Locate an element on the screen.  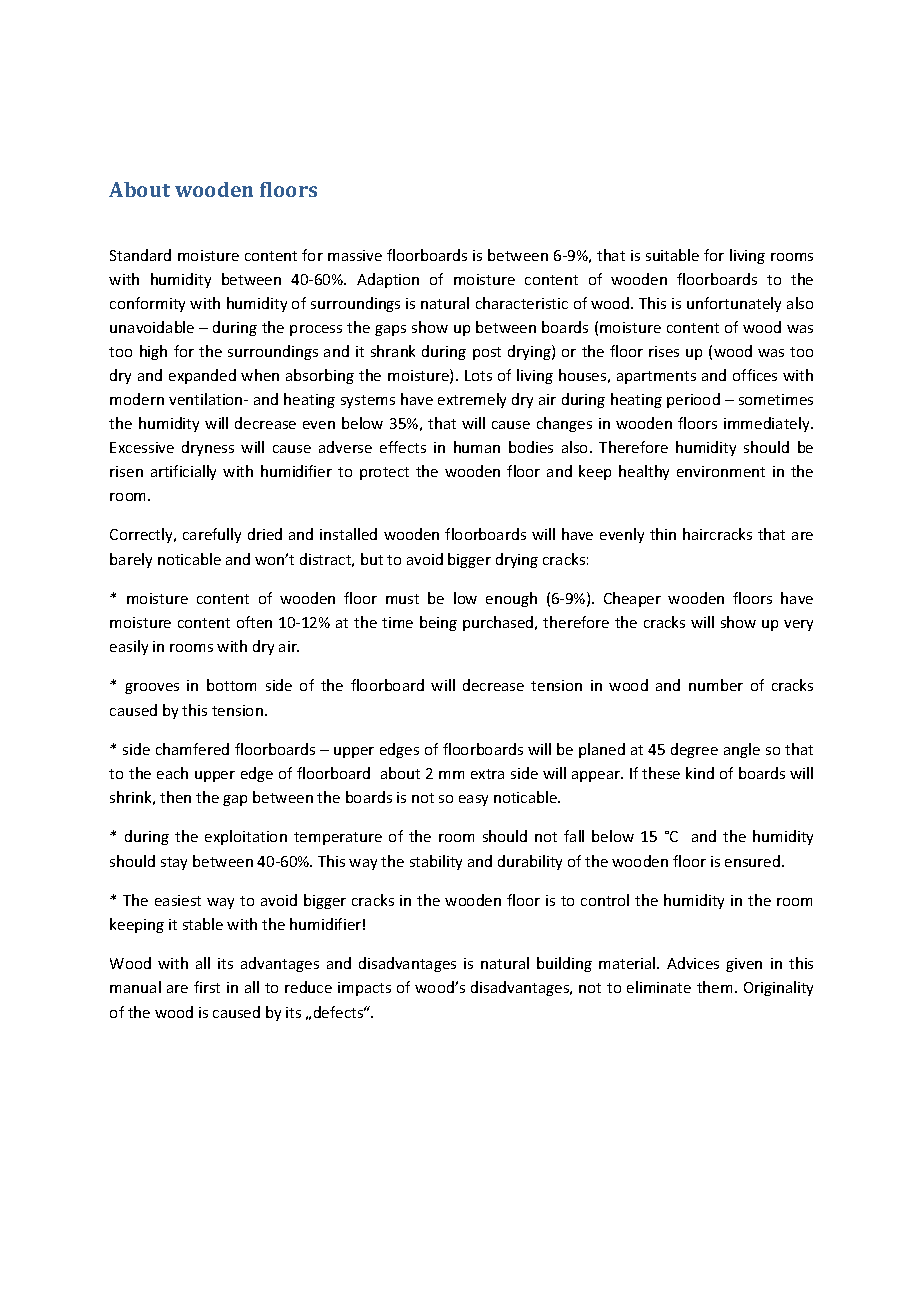
first is located at coordinates (207, 987).
